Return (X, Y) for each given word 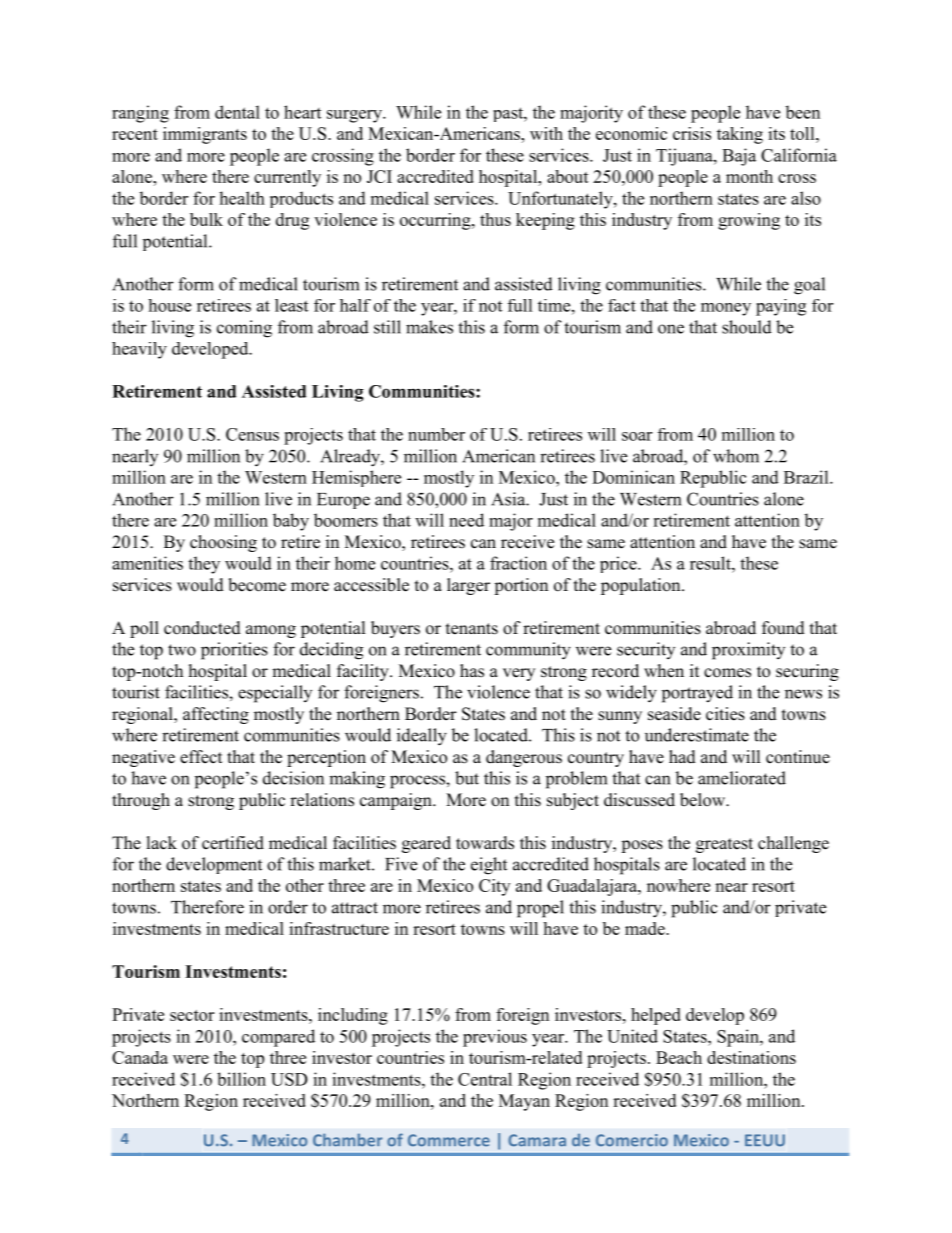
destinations (751, 1057)
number (436, 434)
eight (489, 866)
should (747, 327)
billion (241, 1079)
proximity (748, 651)
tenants (472, 629)
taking (740, 135)
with (546, 133)
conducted (202, 628)
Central (485, 1079)
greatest (724, 845)
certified (233, 843)
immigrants (205, 135)
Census (252, 434)
